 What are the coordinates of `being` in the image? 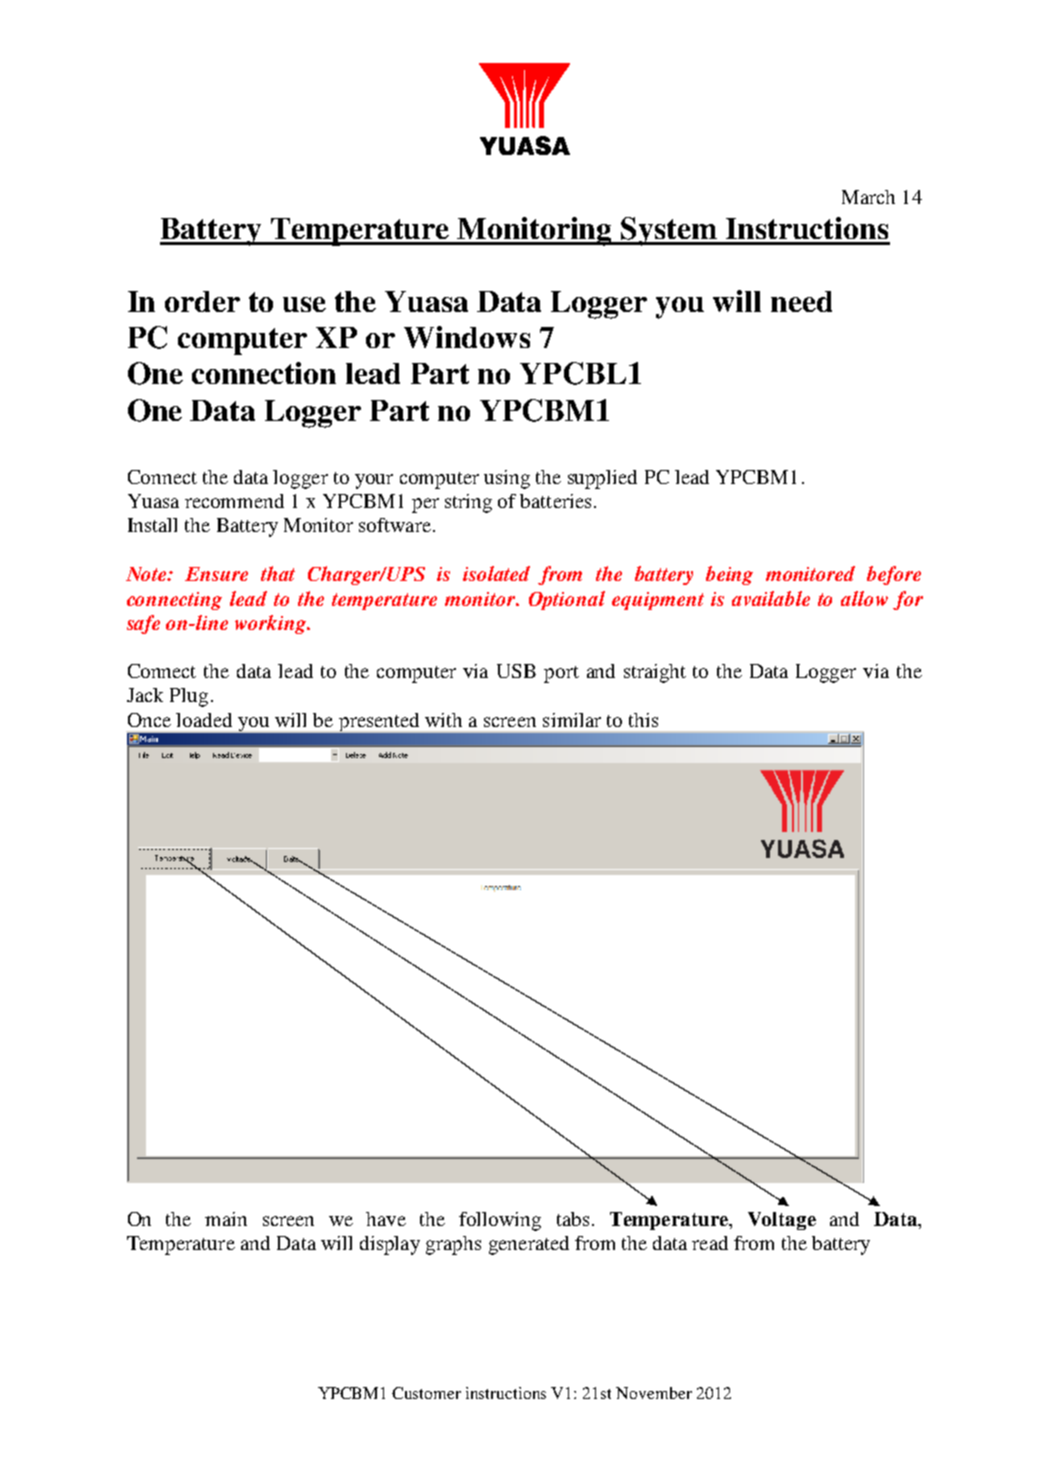 It's located at (729, 575).
